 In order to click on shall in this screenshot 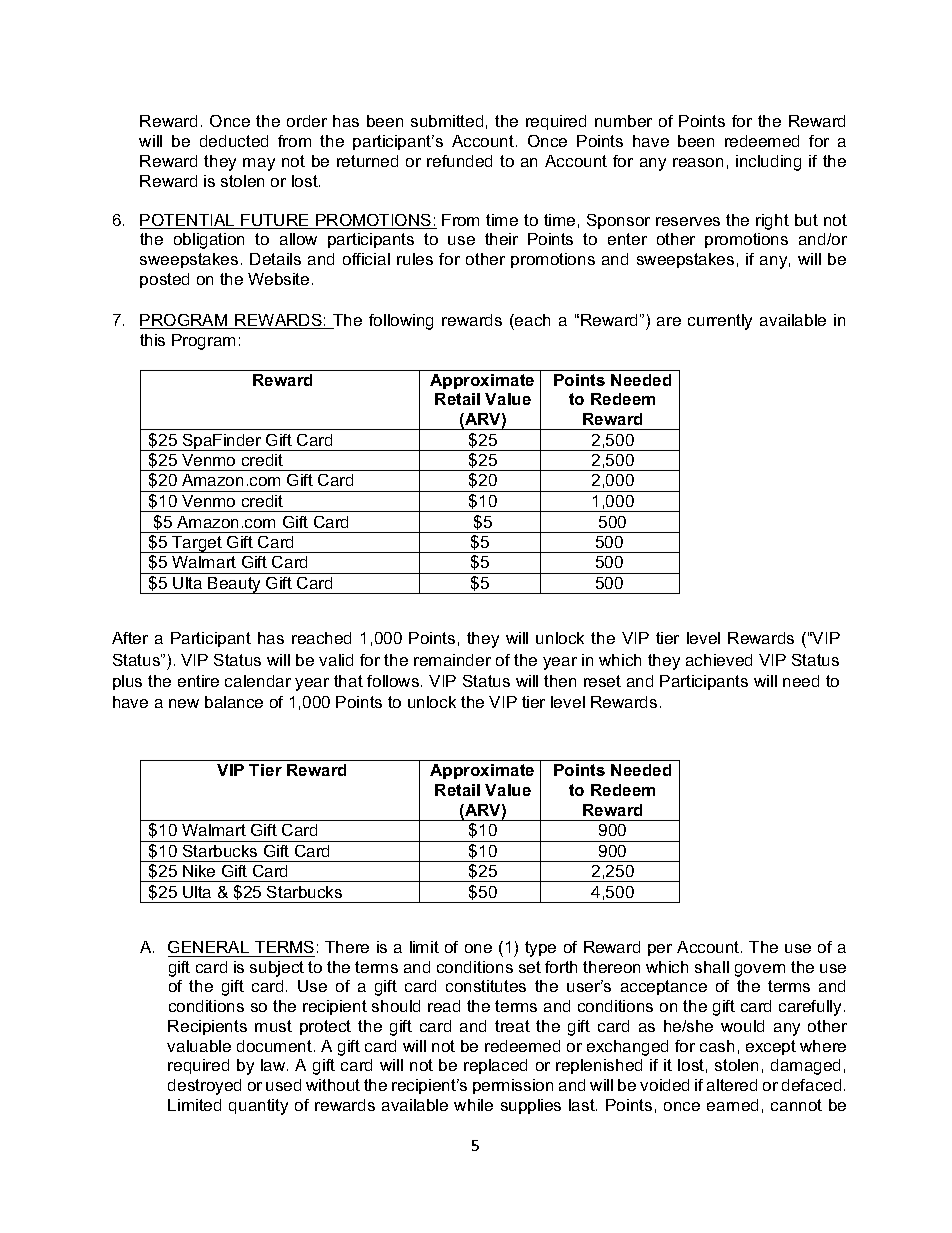, I will do `click(712, 967)`.
